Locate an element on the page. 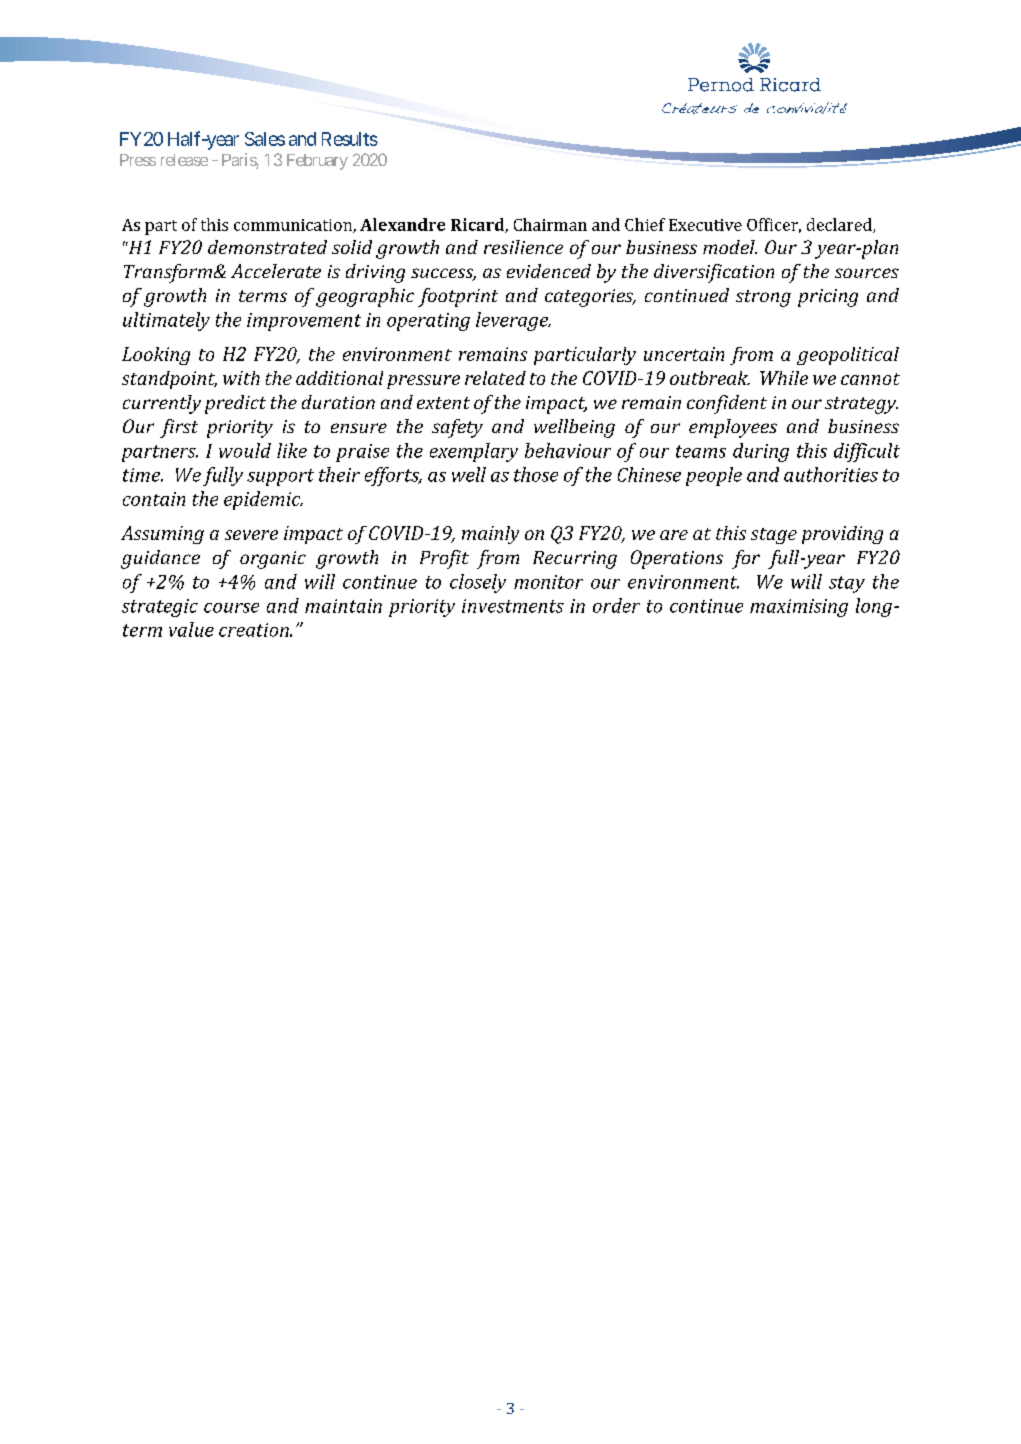 The width and height of the document is (1021, 1444). Results is located at coordinates (350, 139).
